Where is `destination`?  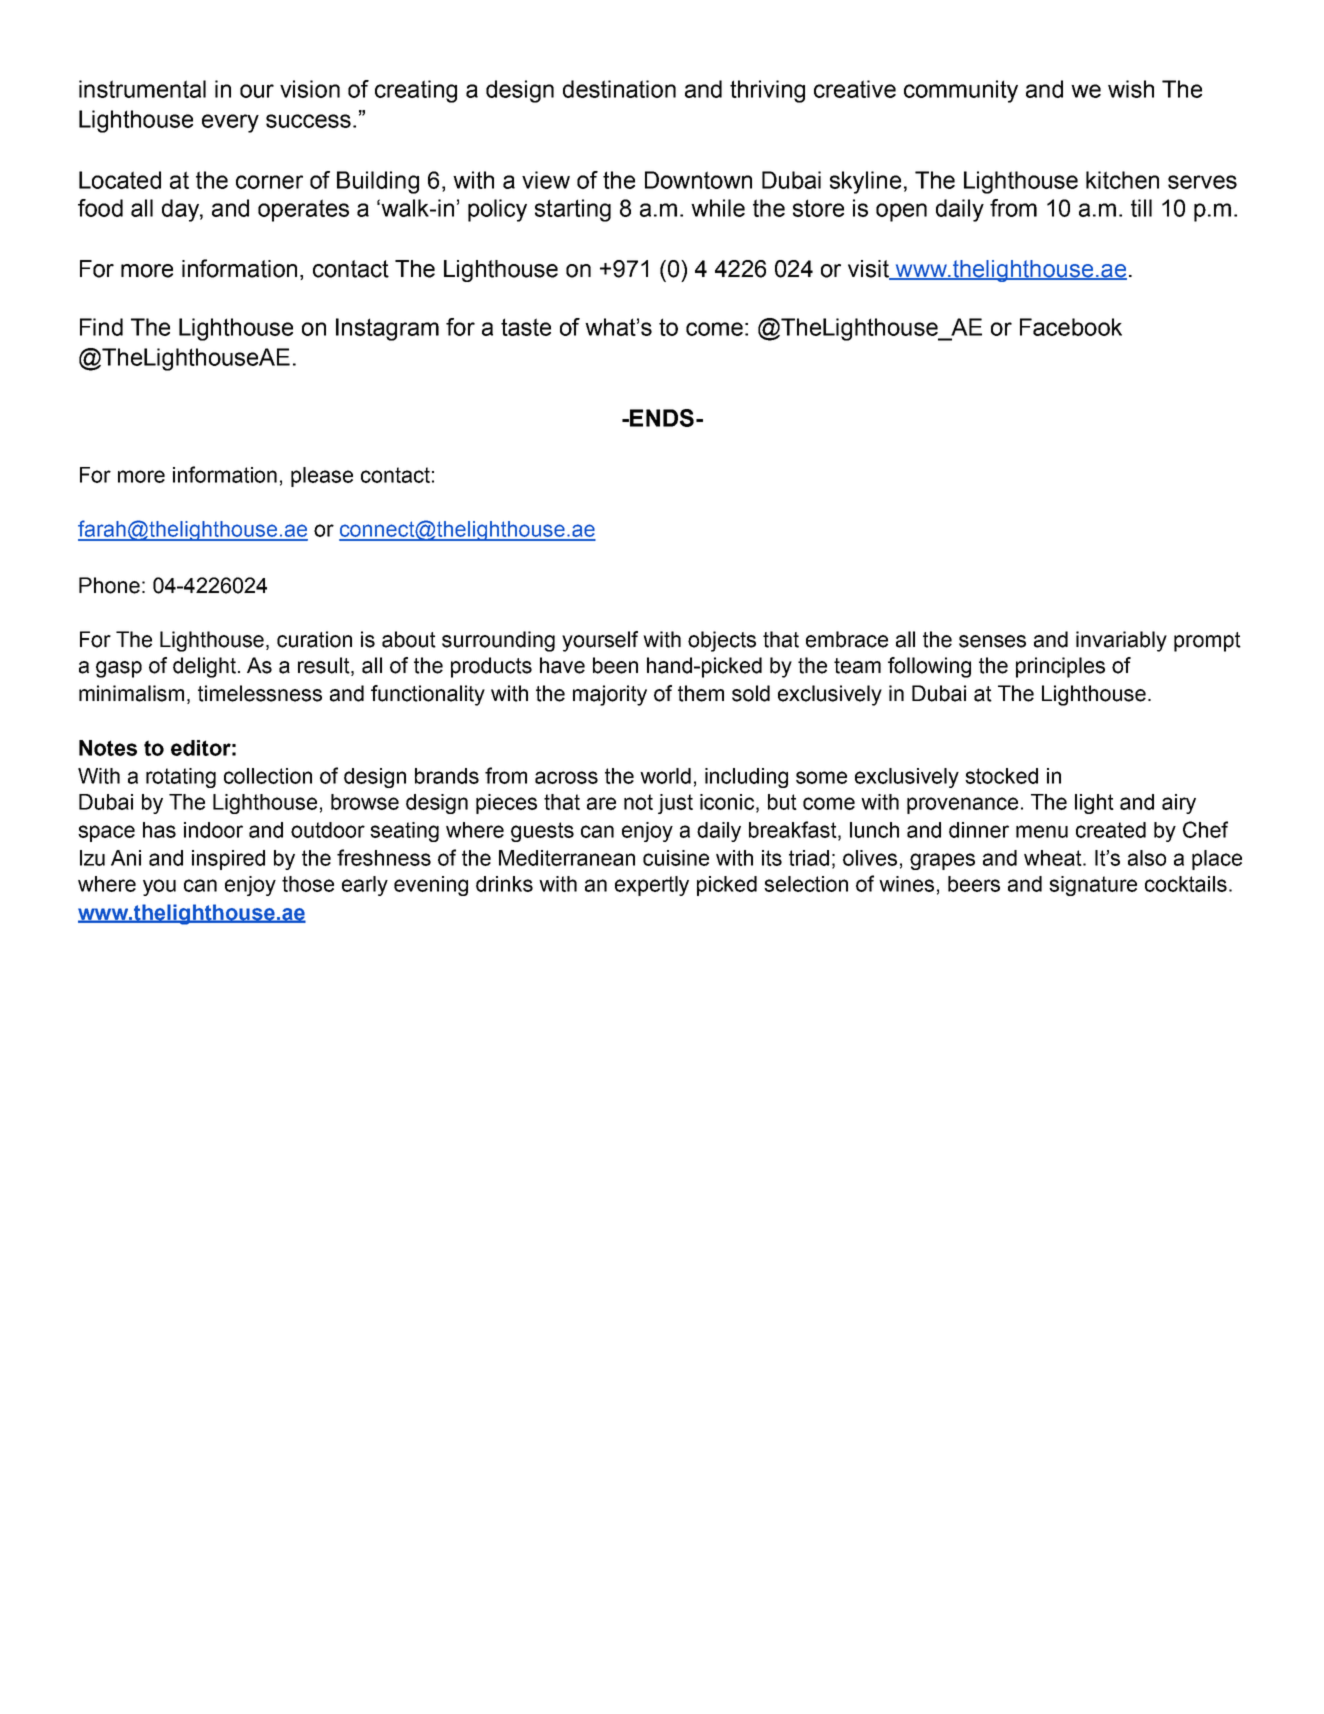 destination is located at coordinates (619, 89).
